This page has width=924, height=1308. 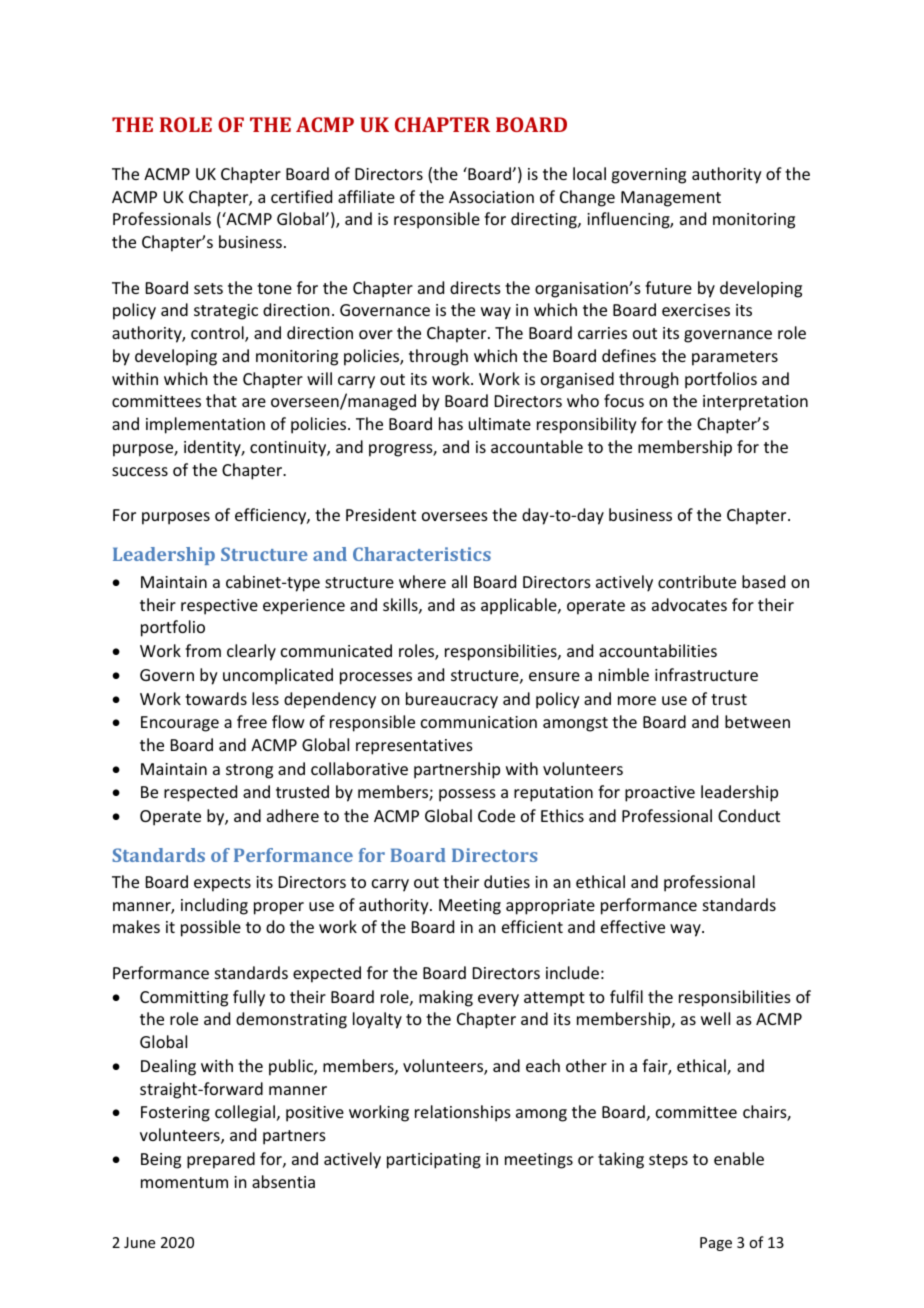 I want to click on respective, so click(x=219, y=607).
